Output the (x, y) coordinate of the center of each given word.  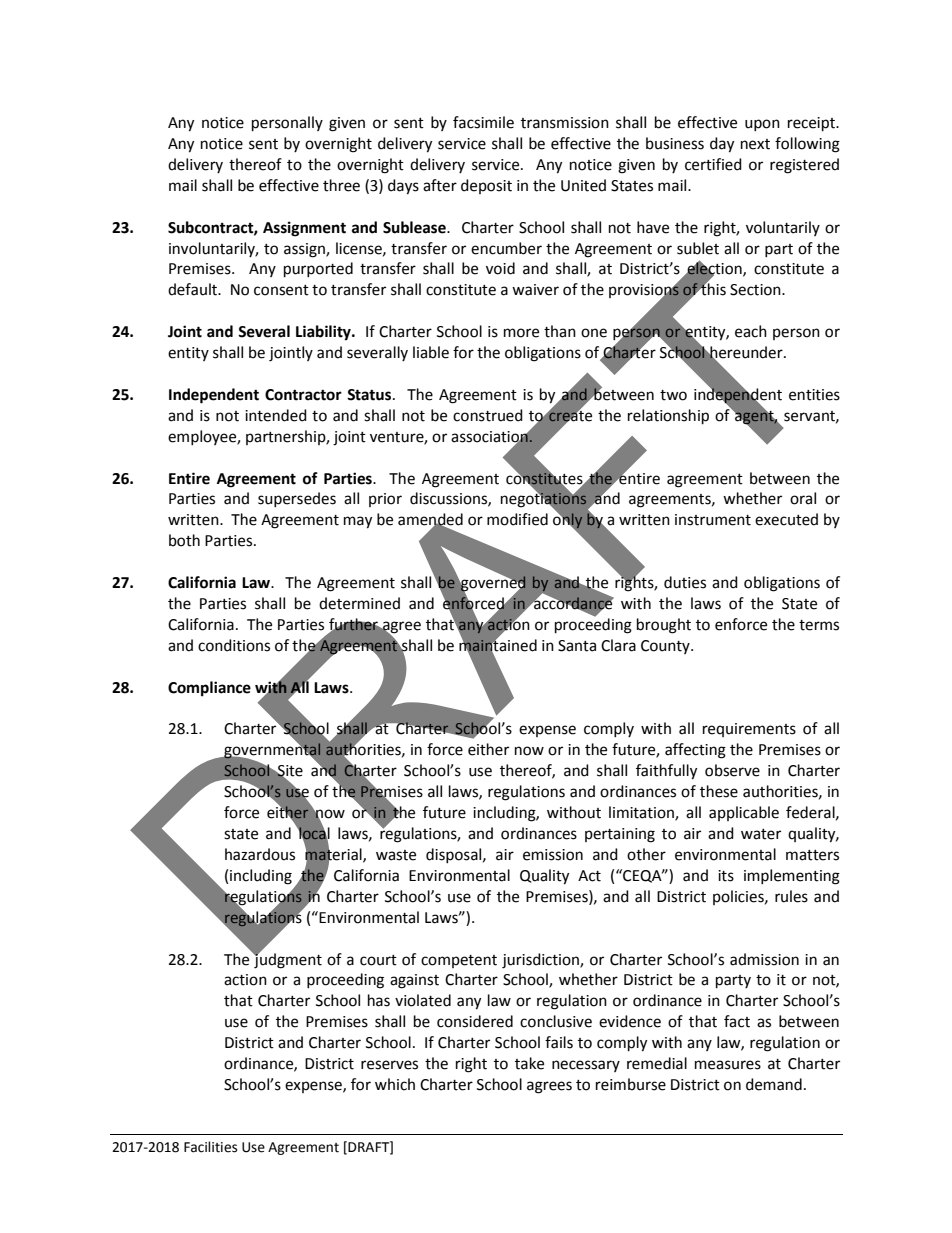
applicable (744, 813)
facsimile (483, 122)
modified (517, 519)
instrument (713, 520)
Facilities (210, 1147)
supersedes (297, 499)
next (755, 144)
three (341, 185)
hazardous (260, 854)
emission (553, 855)
